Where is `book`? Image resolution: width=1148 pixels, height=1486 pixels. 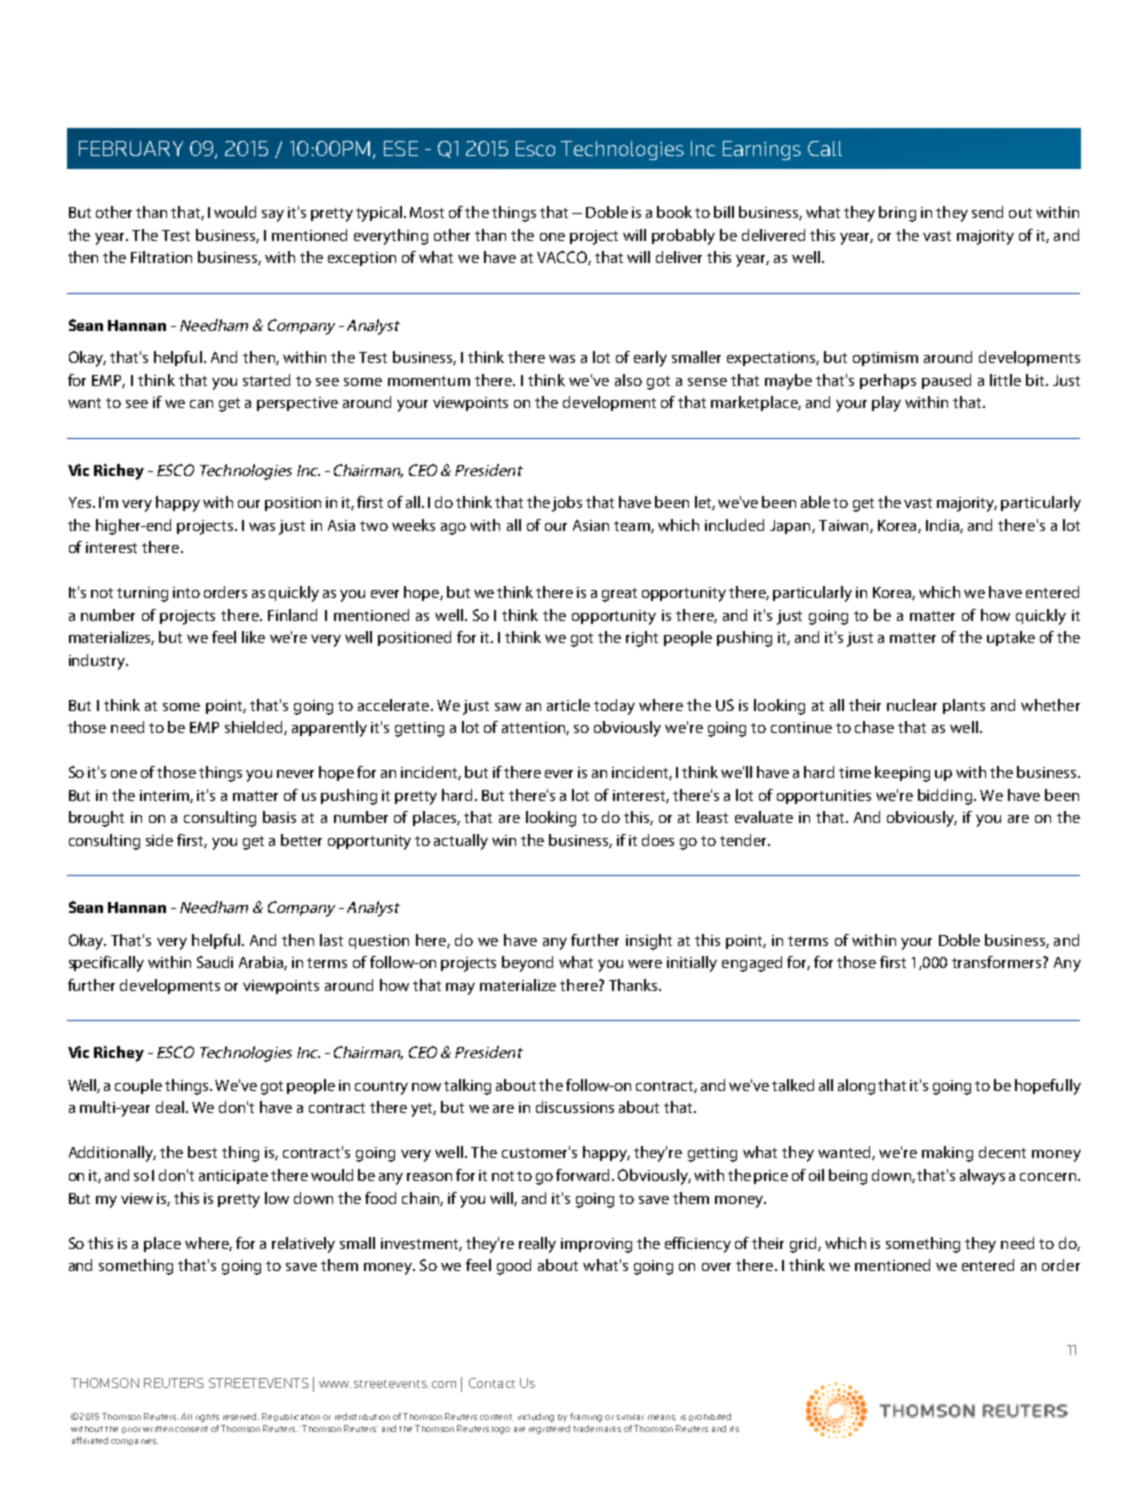
book is located at coordinates (674, 212).
